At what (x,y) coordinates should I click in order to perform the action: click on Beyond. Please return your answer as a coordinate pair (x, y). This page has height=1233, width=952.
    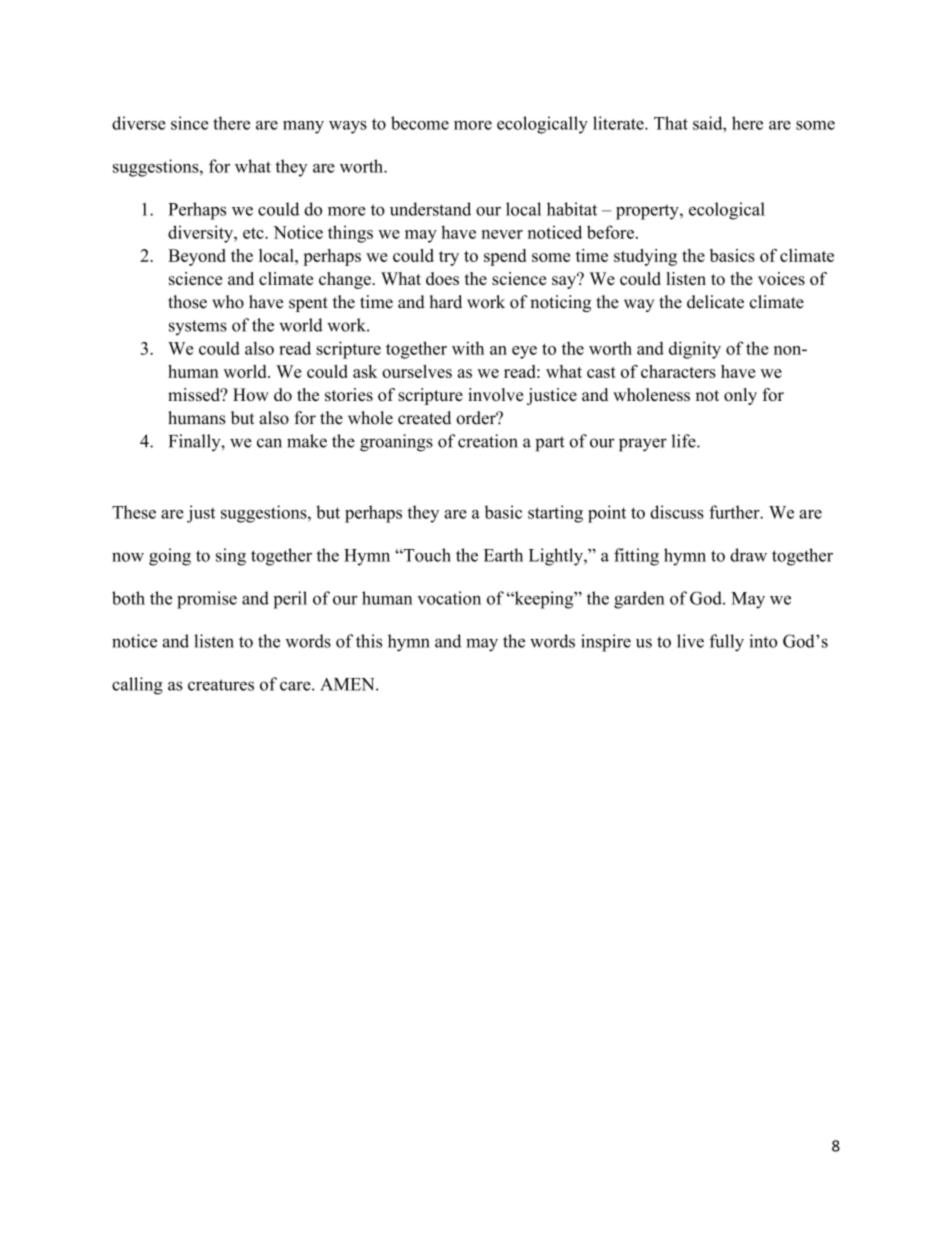
    Looking at the image, I should click on (197, 257).
